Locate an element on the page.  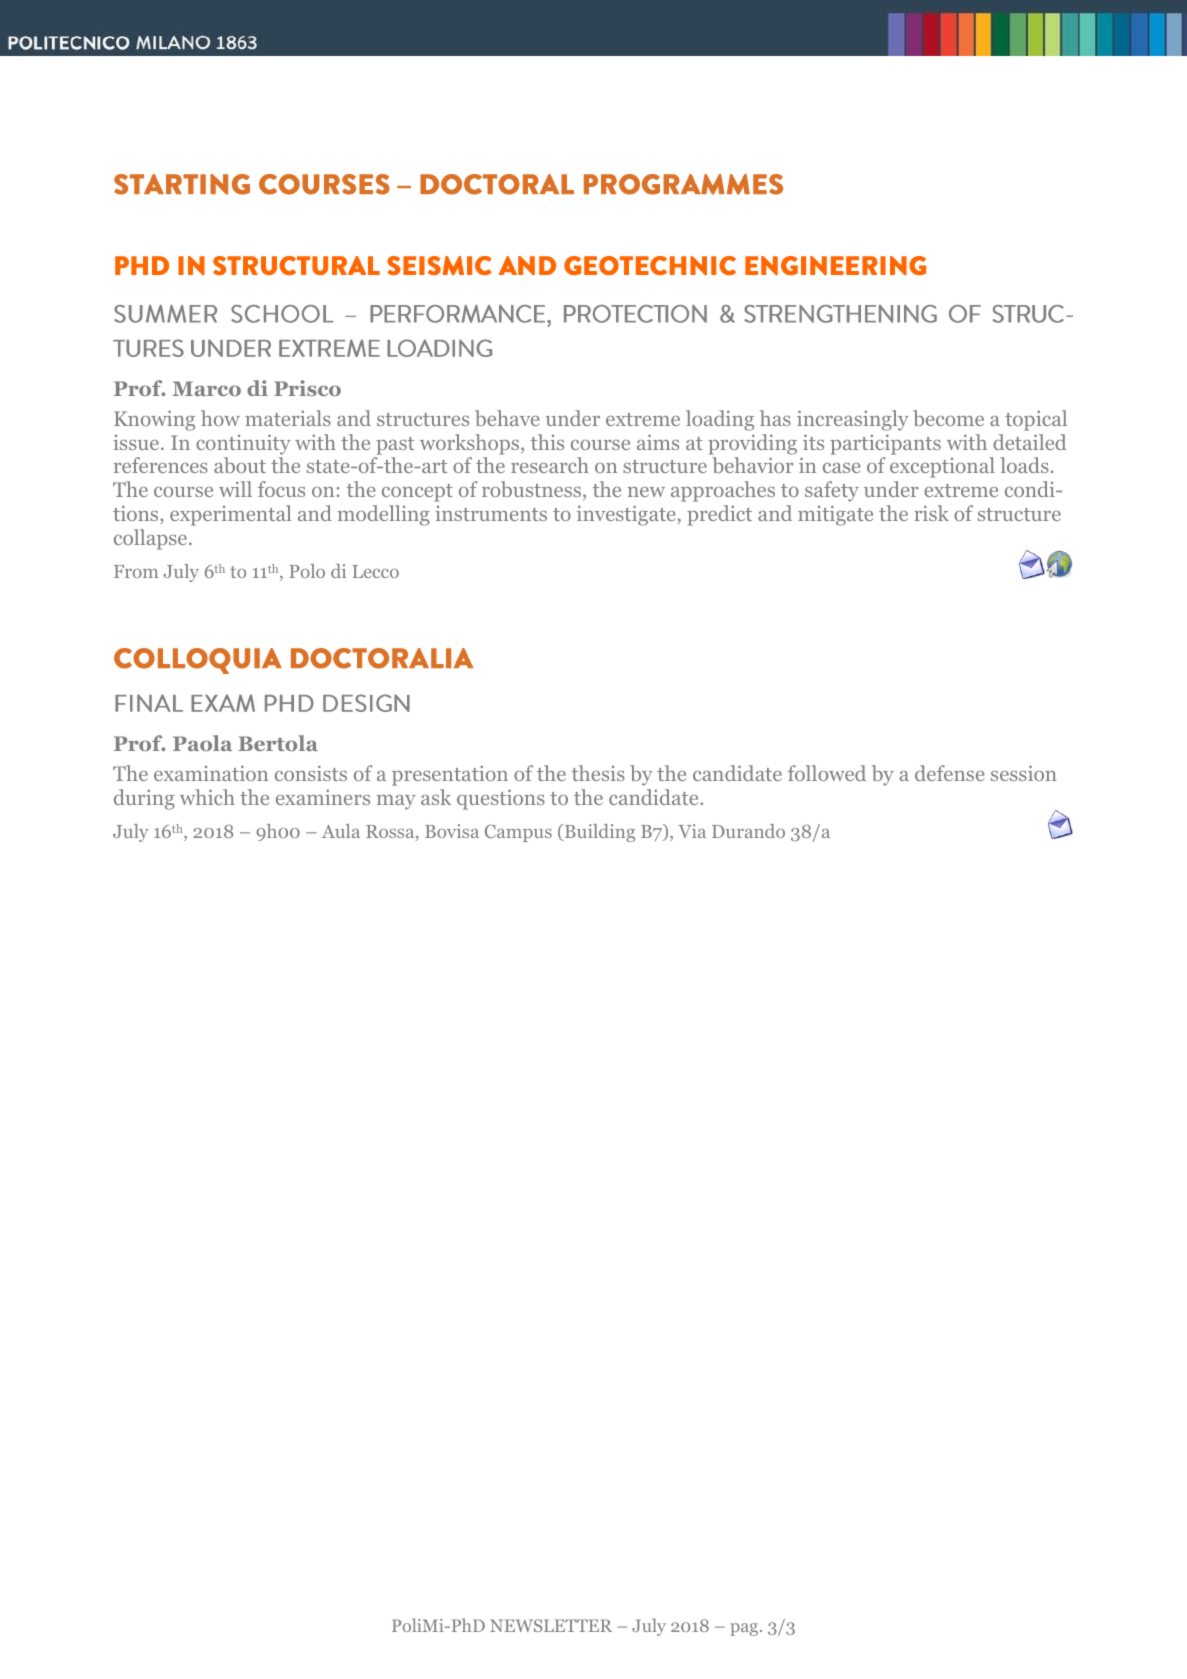
Campus is located at coordinates (518, 833).
